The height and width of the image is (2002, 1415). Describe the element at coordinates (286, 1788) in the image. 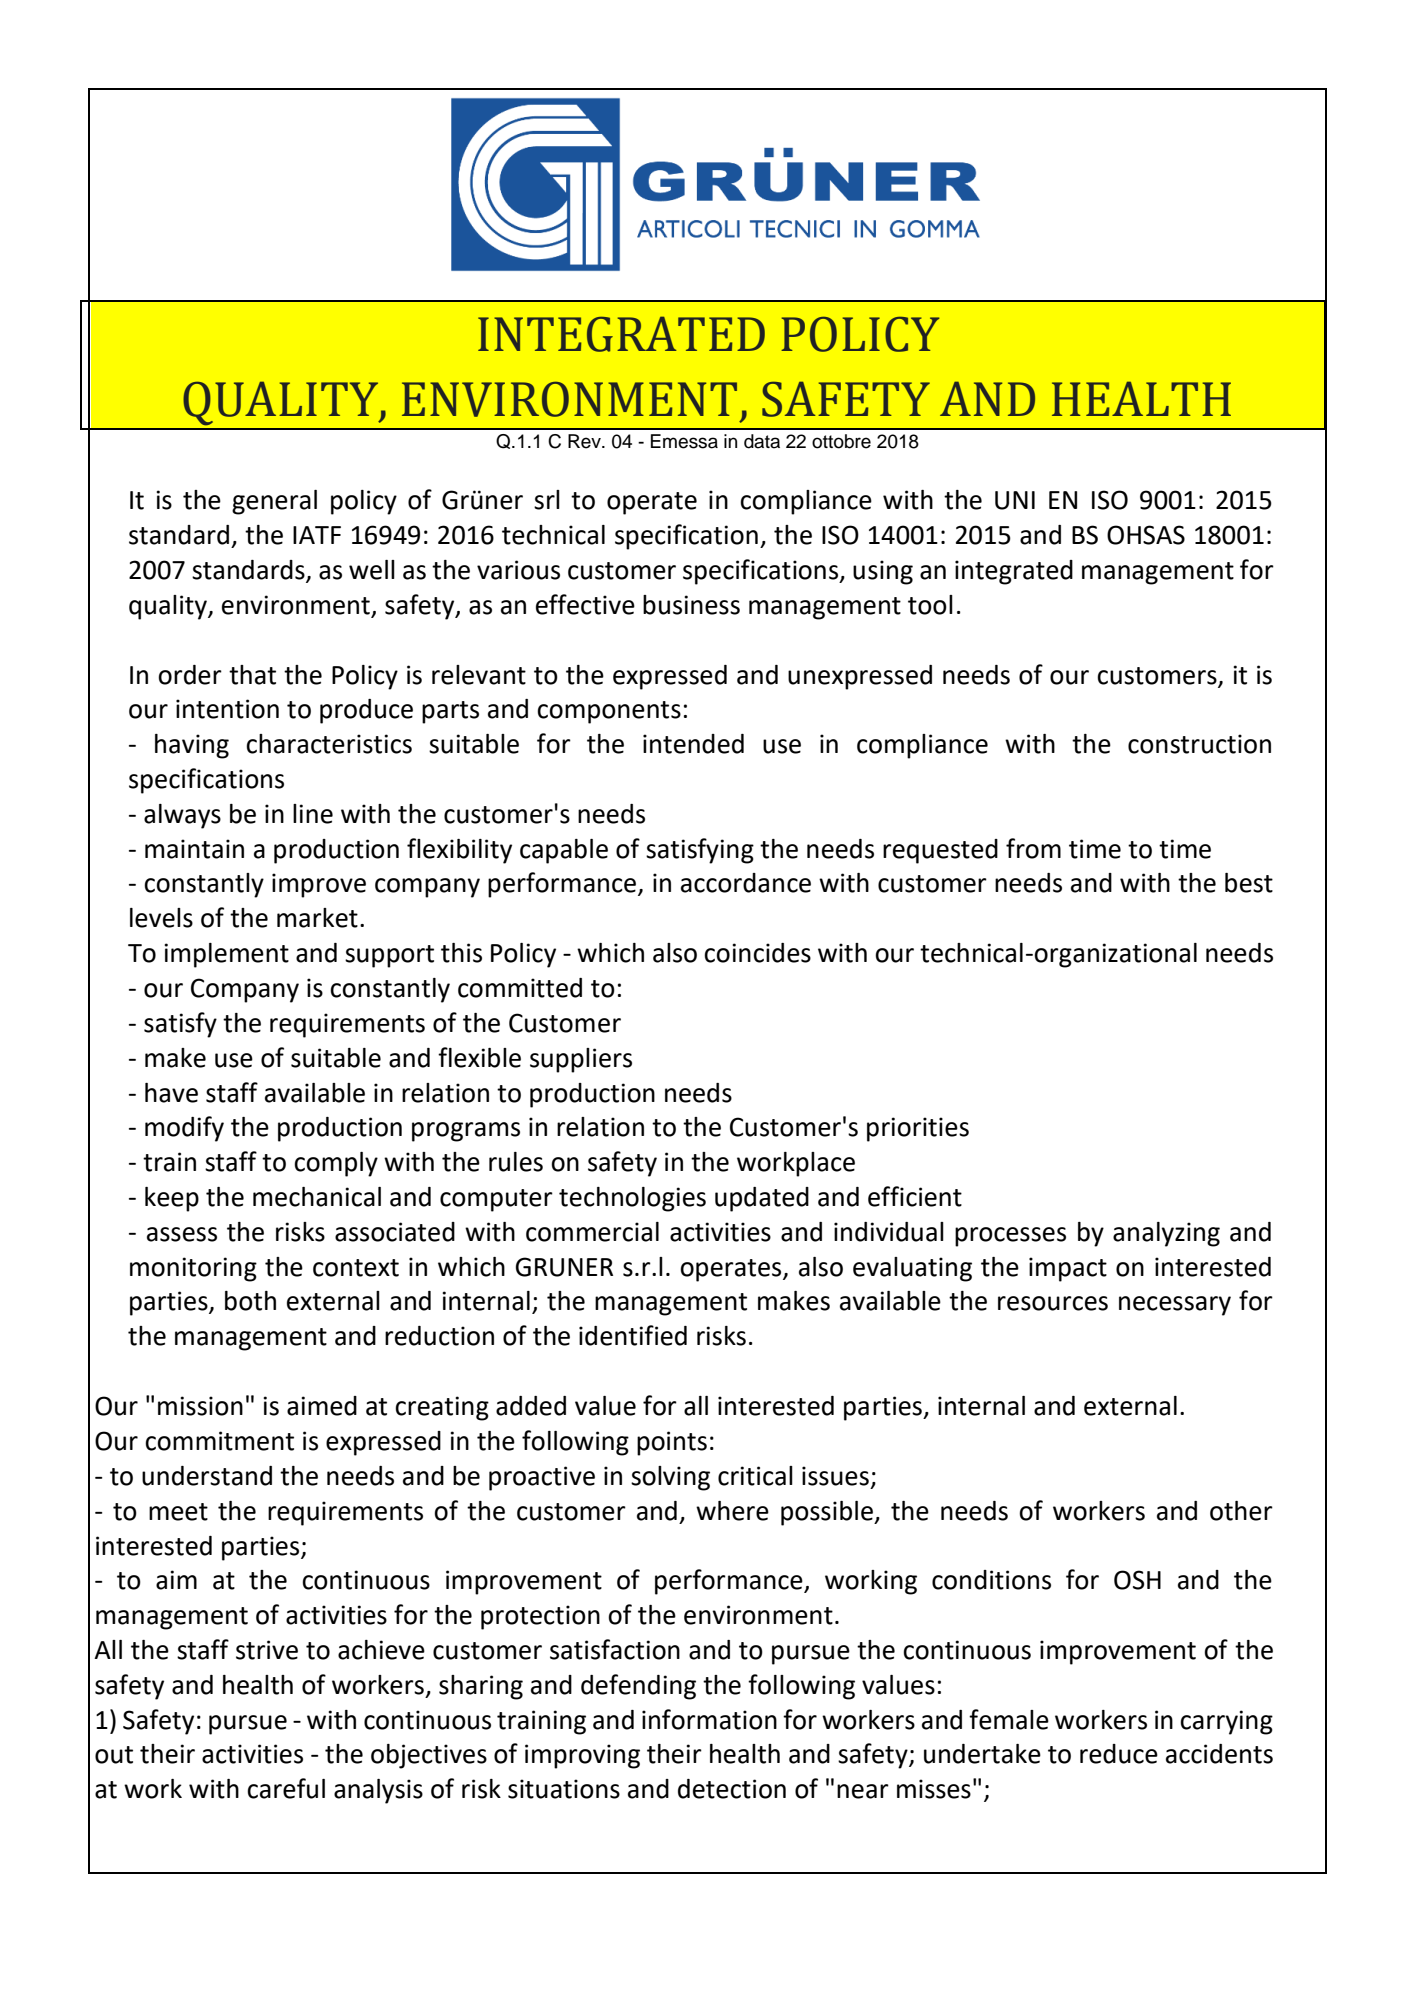

I see `careful` at that location.
